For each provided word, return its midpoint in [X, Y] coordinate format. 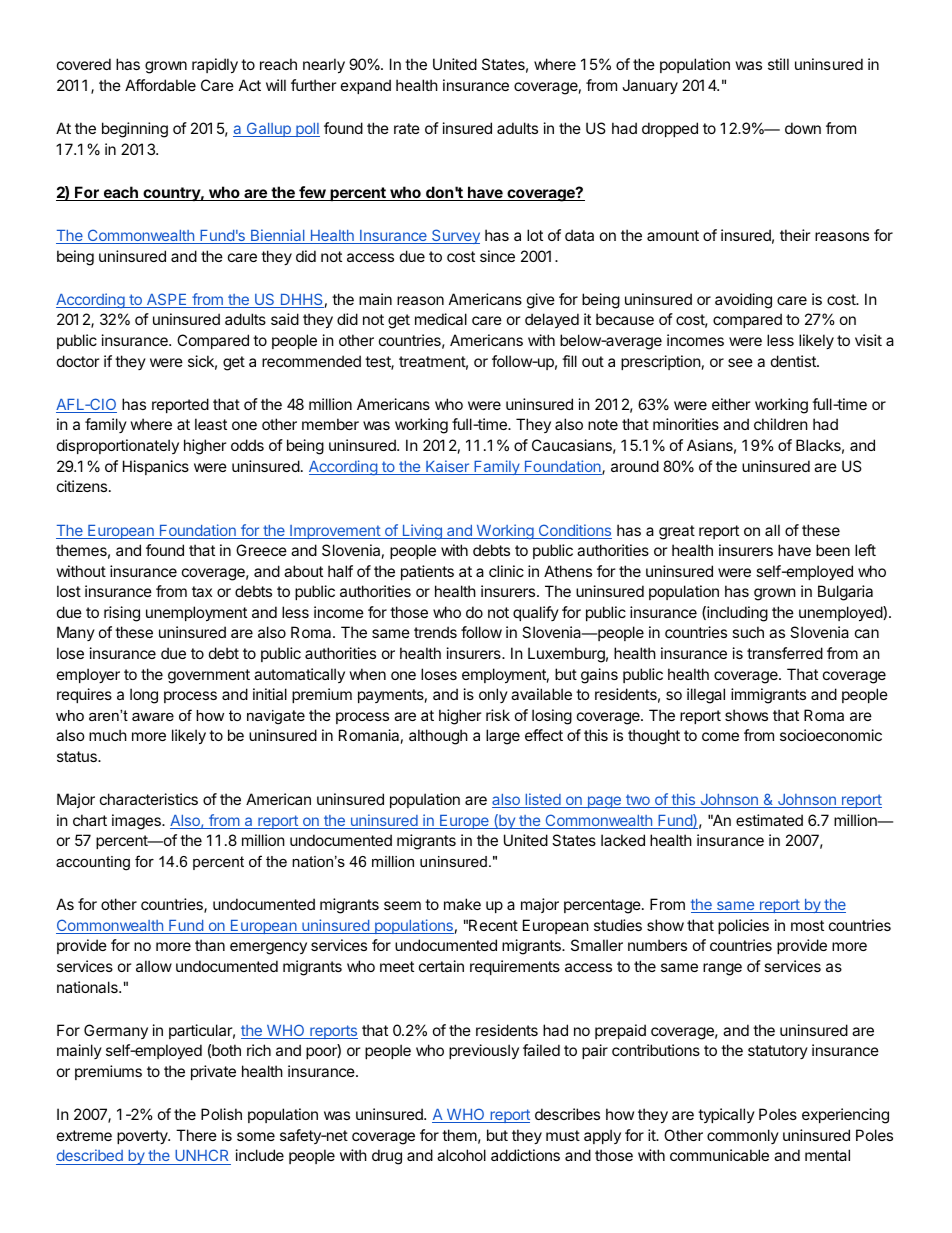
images [137, 822]
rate [407, 128]
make [462, 904]
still [778, 64]
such [748, 632]
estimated [769, 820]
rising [122, 614]
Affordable [160, 85]
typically [726, 1115]
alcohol [461, 1155]
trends [435, 632]
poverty [143, 1137]
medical [441, 319]
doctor [78, 361]
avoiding [743, 301]
